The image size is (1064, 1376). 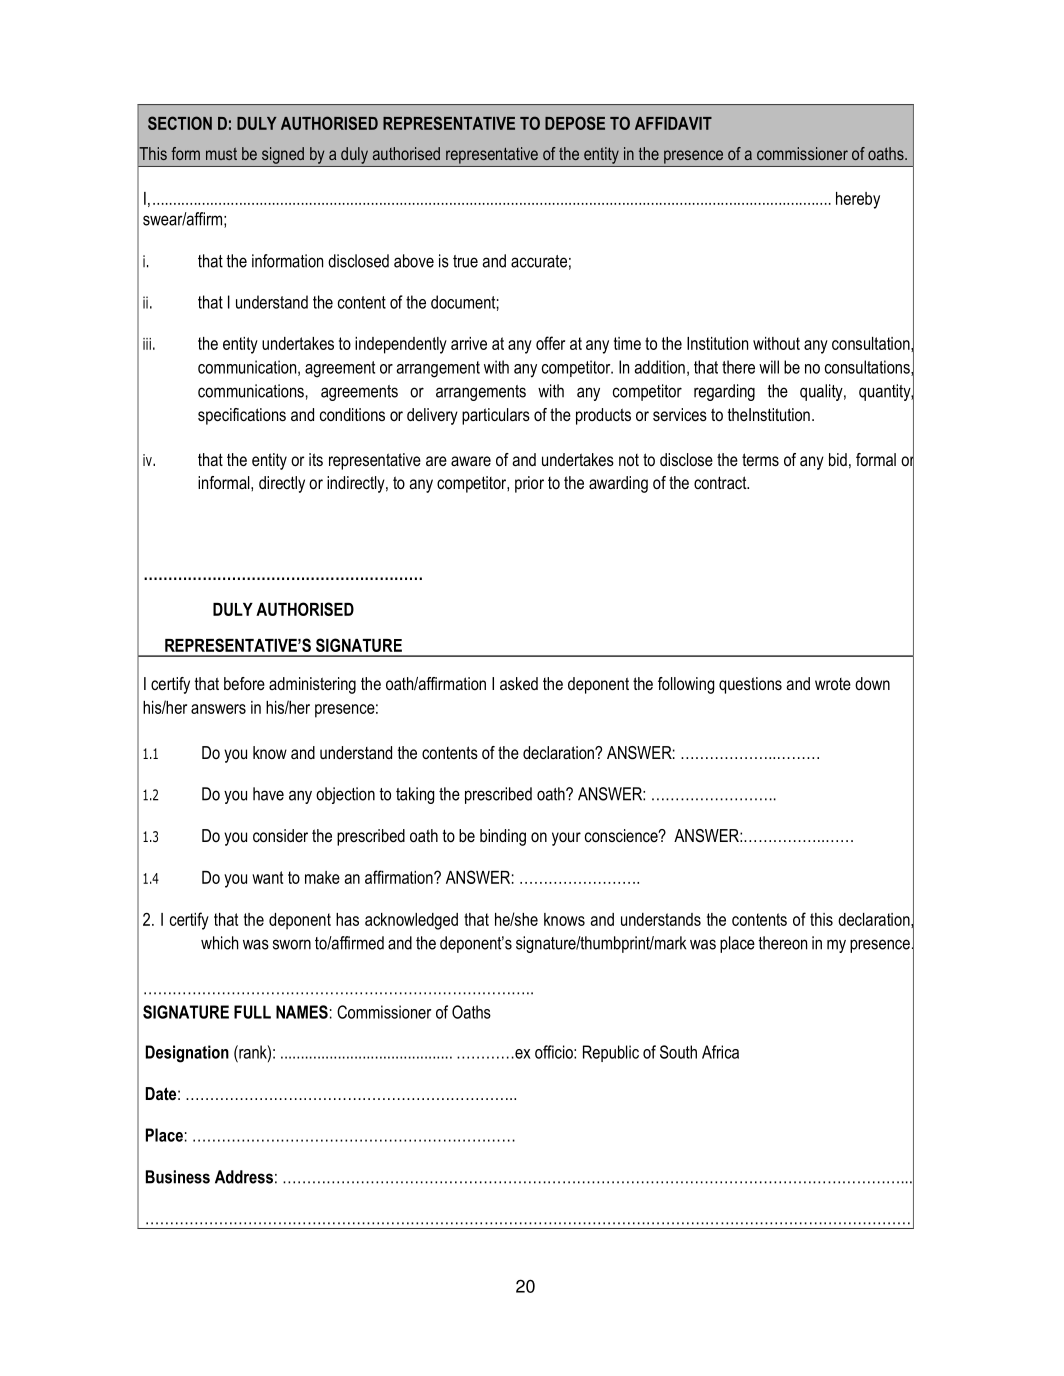 What do you see at coordinates (575, 123) in the screenshot?
I see `DEPOSE` at bounding box center [575, 123].
